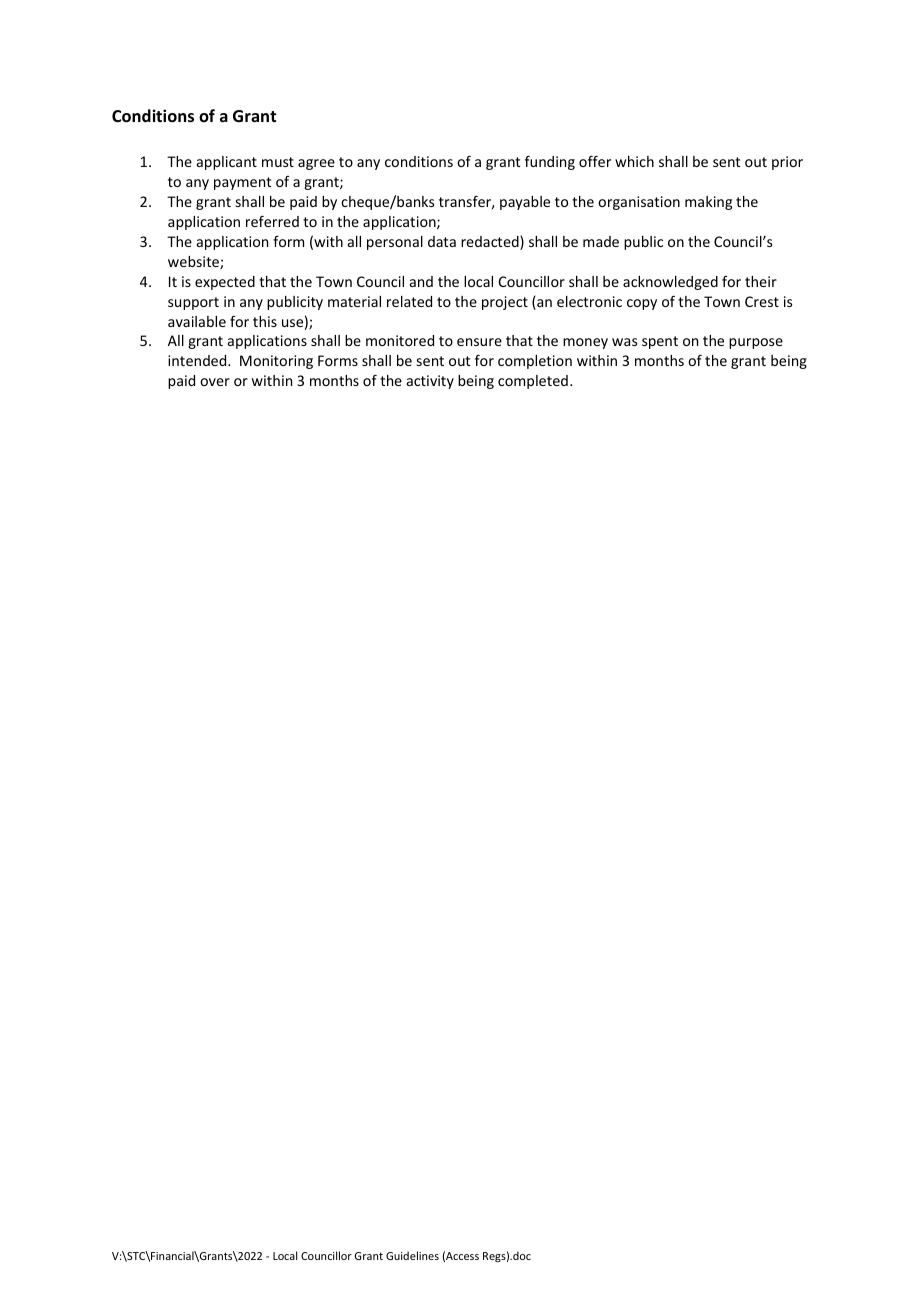 This screenshot has width=924, height=1308. Describe the element at coordinates (215, 382) in the screenshot. I see `over` at that location.
